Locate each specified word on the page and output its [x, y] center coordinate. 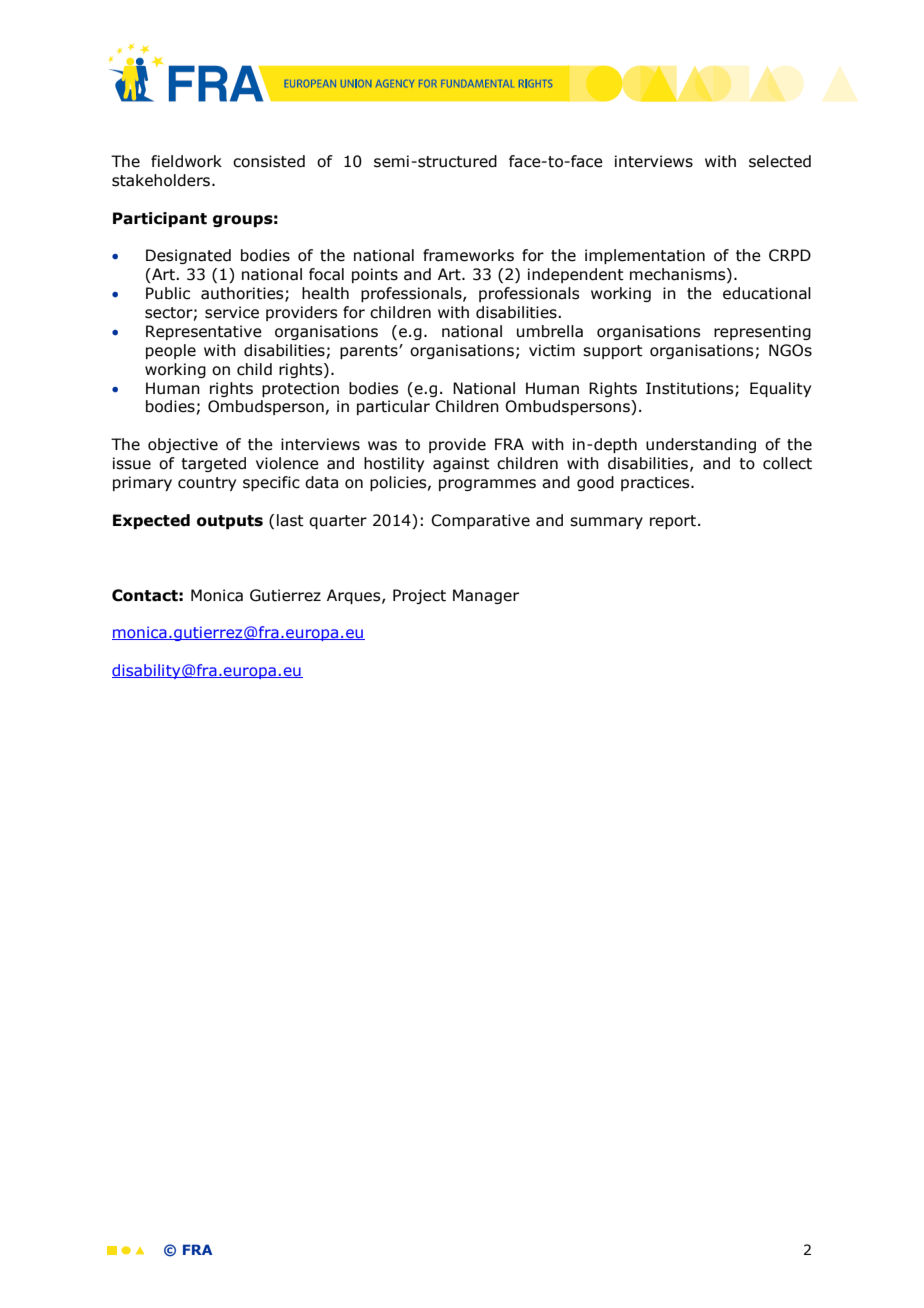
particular [393, 407]
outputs [230, 522]
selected [780, 161]
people [171, 351]
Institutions [691, 389]
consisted [269, 161]
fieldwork [186, 161]
